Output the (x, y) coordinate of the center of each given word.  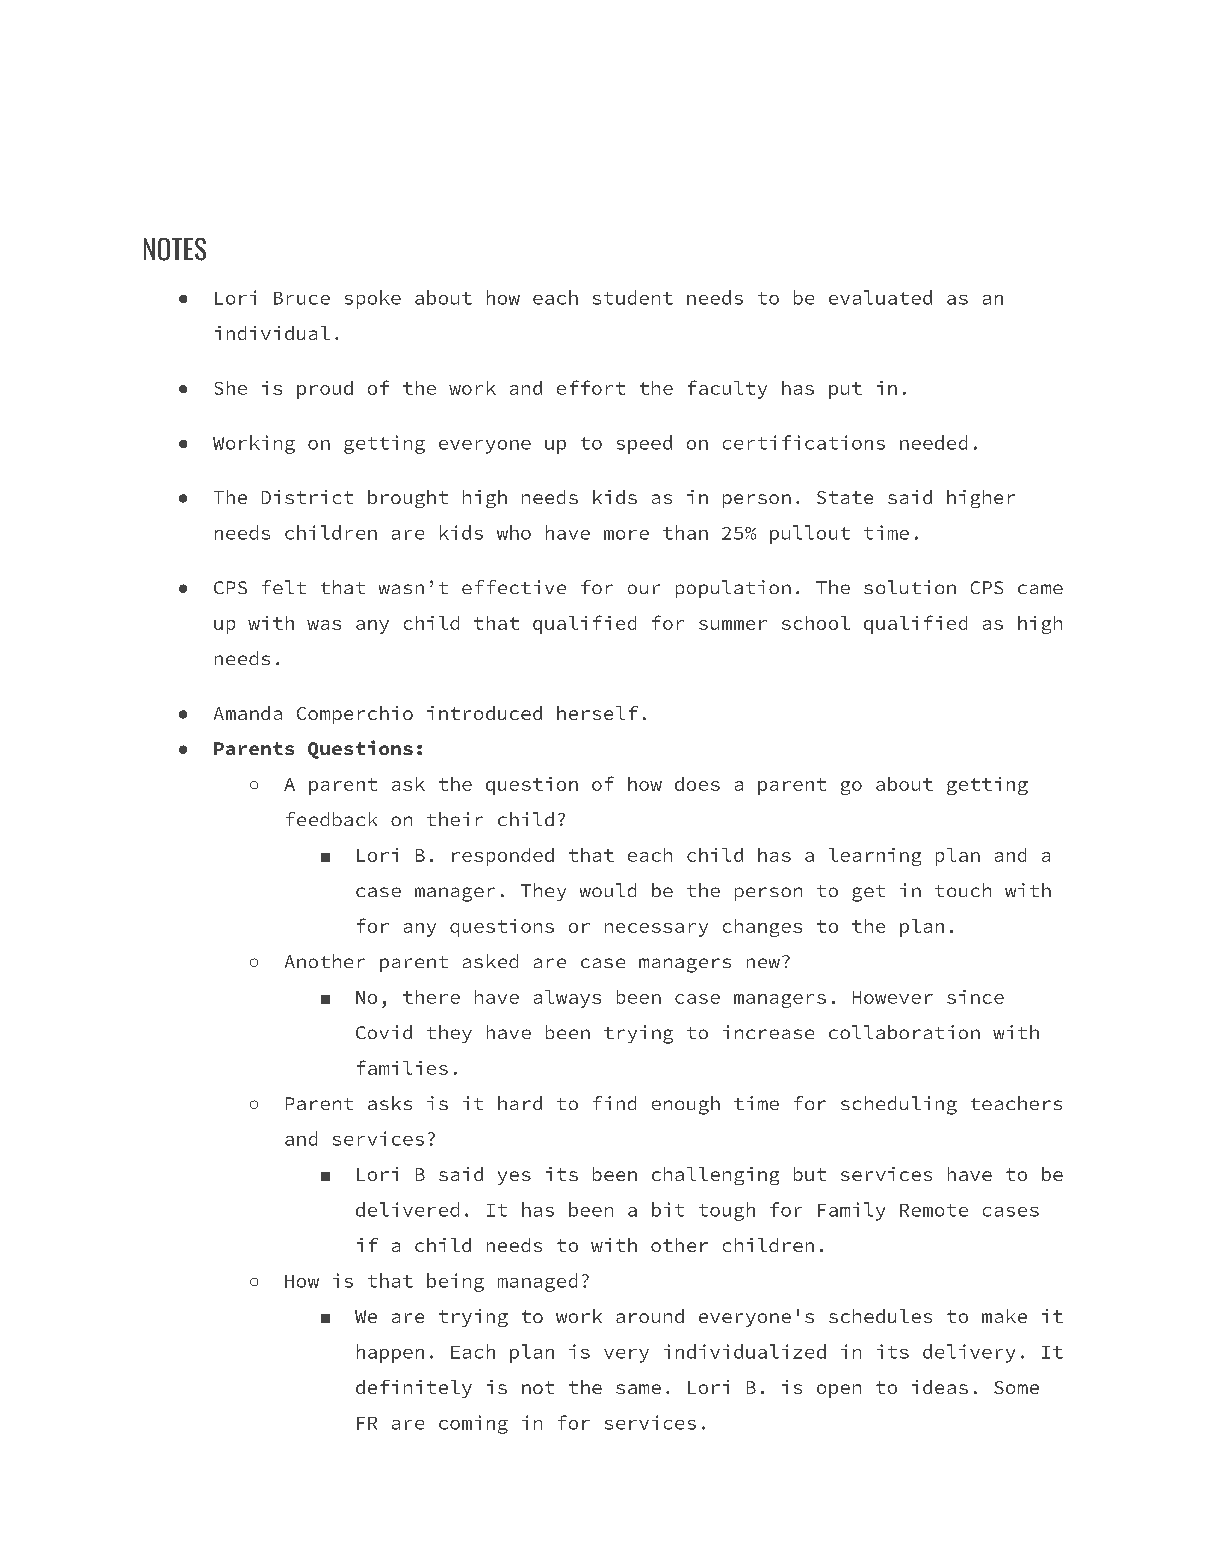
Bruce (302, 298)
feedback (331, 819)
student (633, 297)
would (608, 890)
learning (875, 857)
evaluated (880, 297)
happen (390, 1353)
